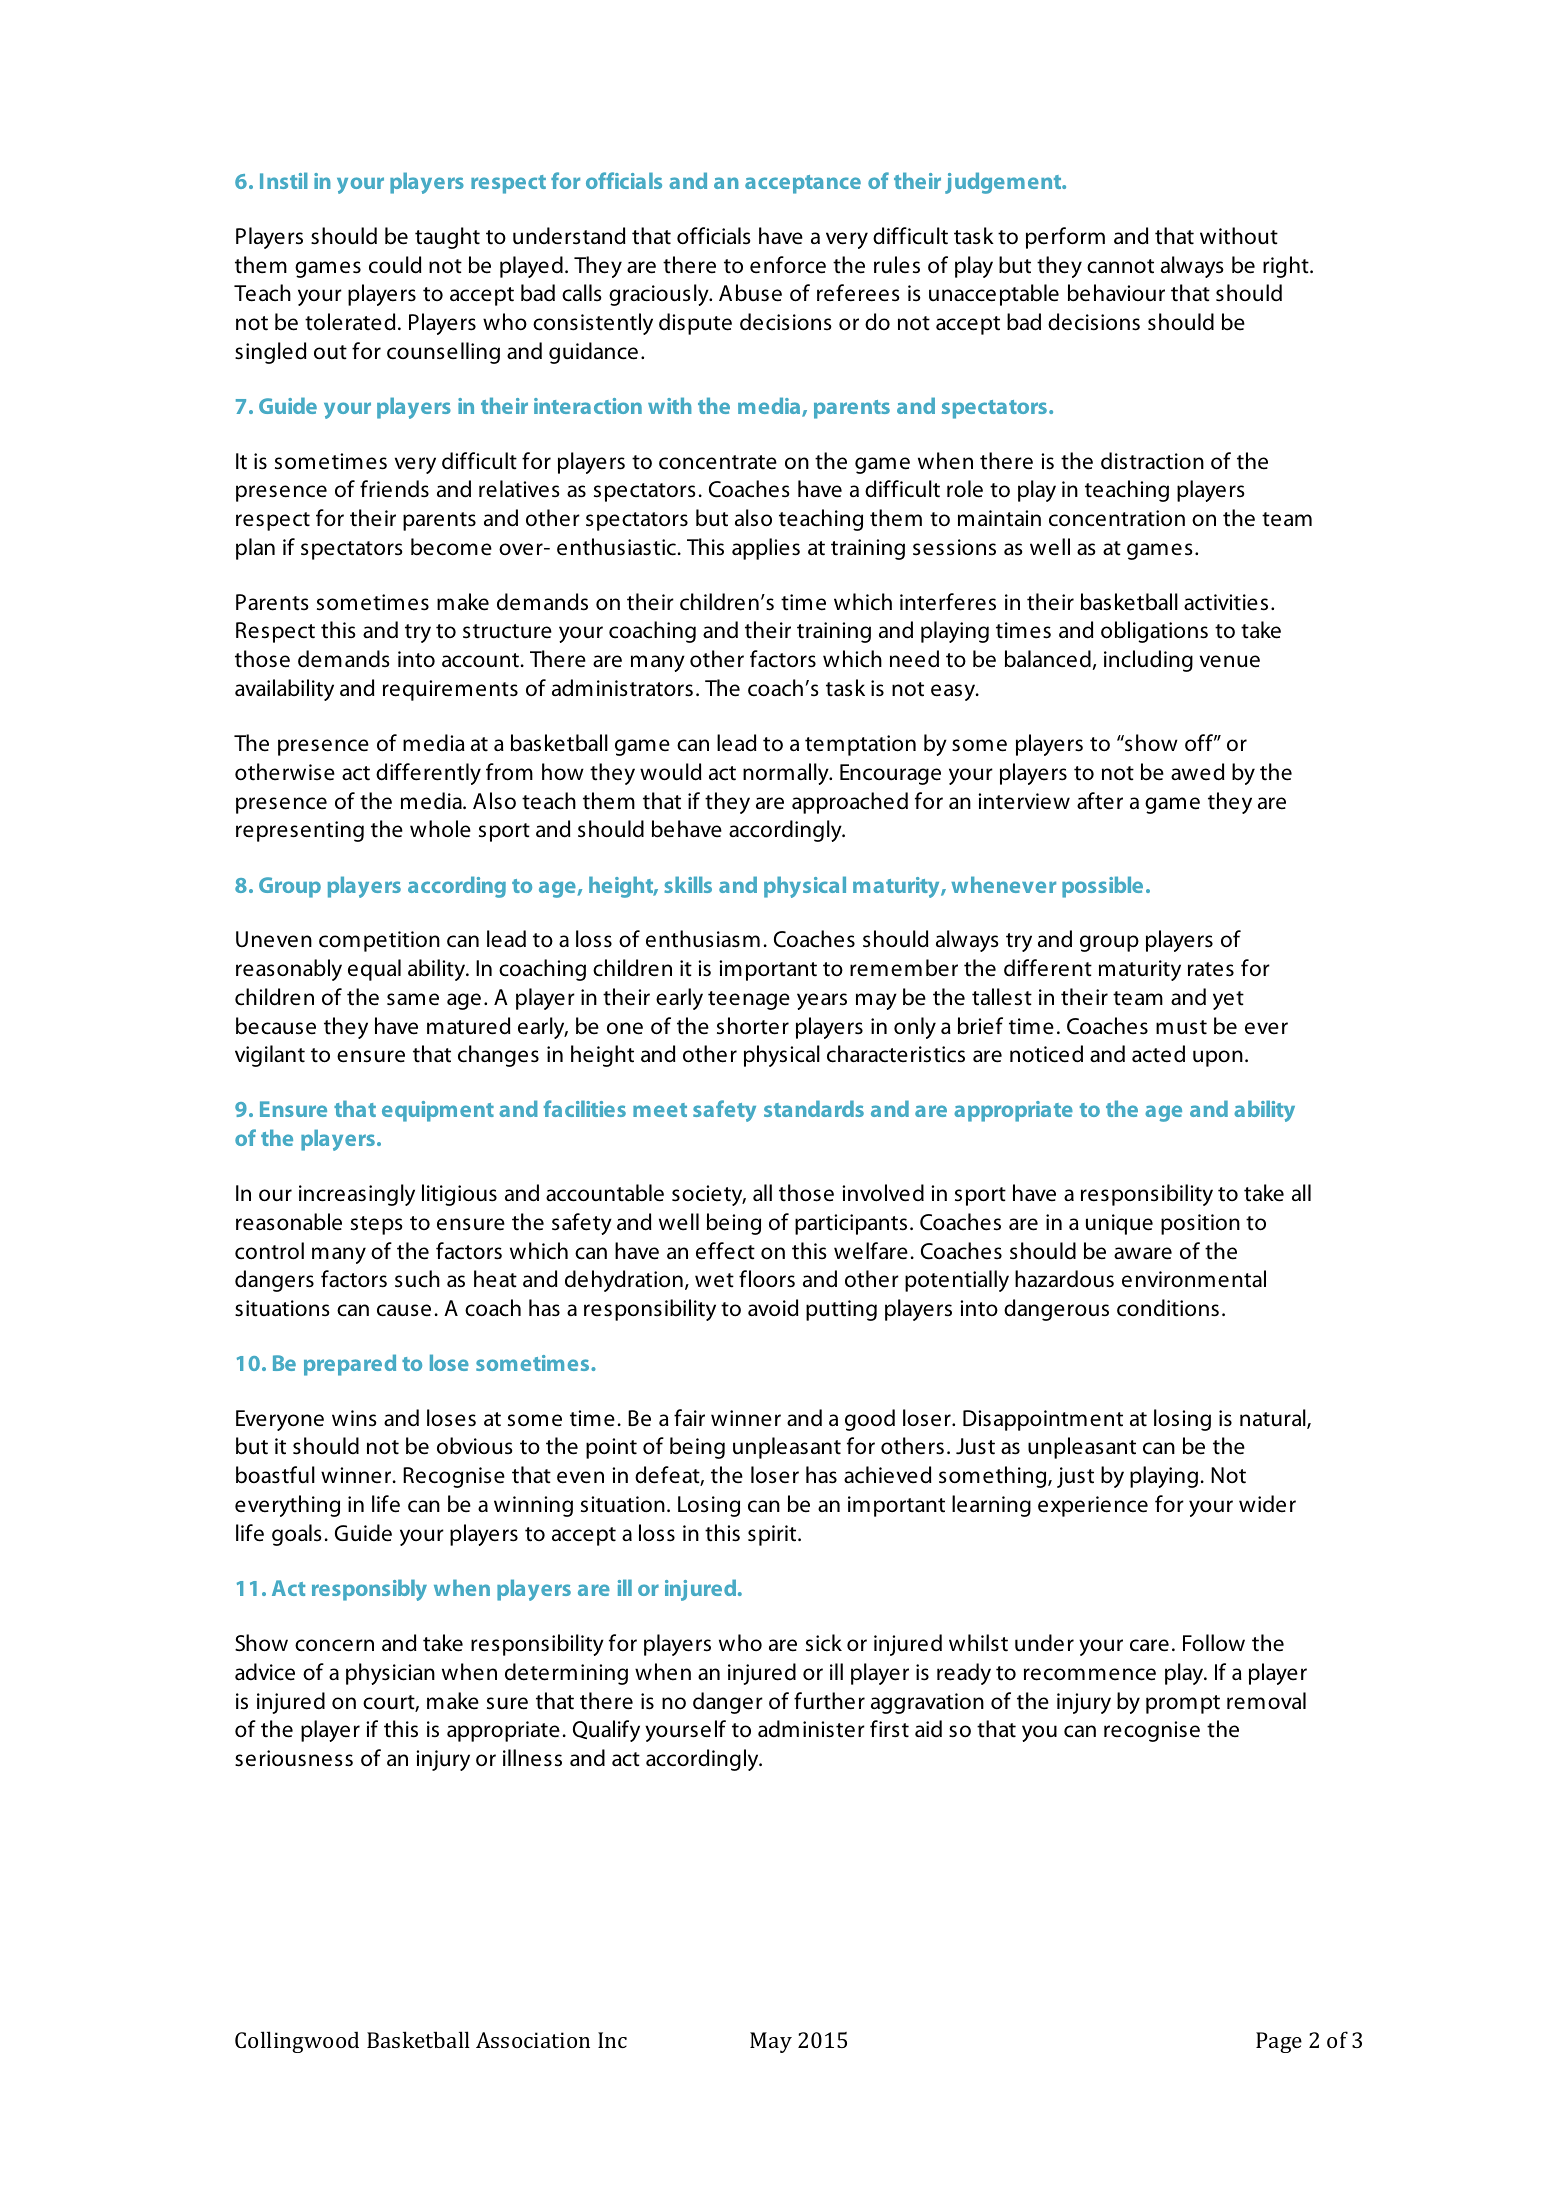 Image resolution: width=1556 pixels, height=2202 pixels. What do you see at coordinates (438, 1111) in the screenshot?
I see `equipment` at bounding box center [438, 1111].
